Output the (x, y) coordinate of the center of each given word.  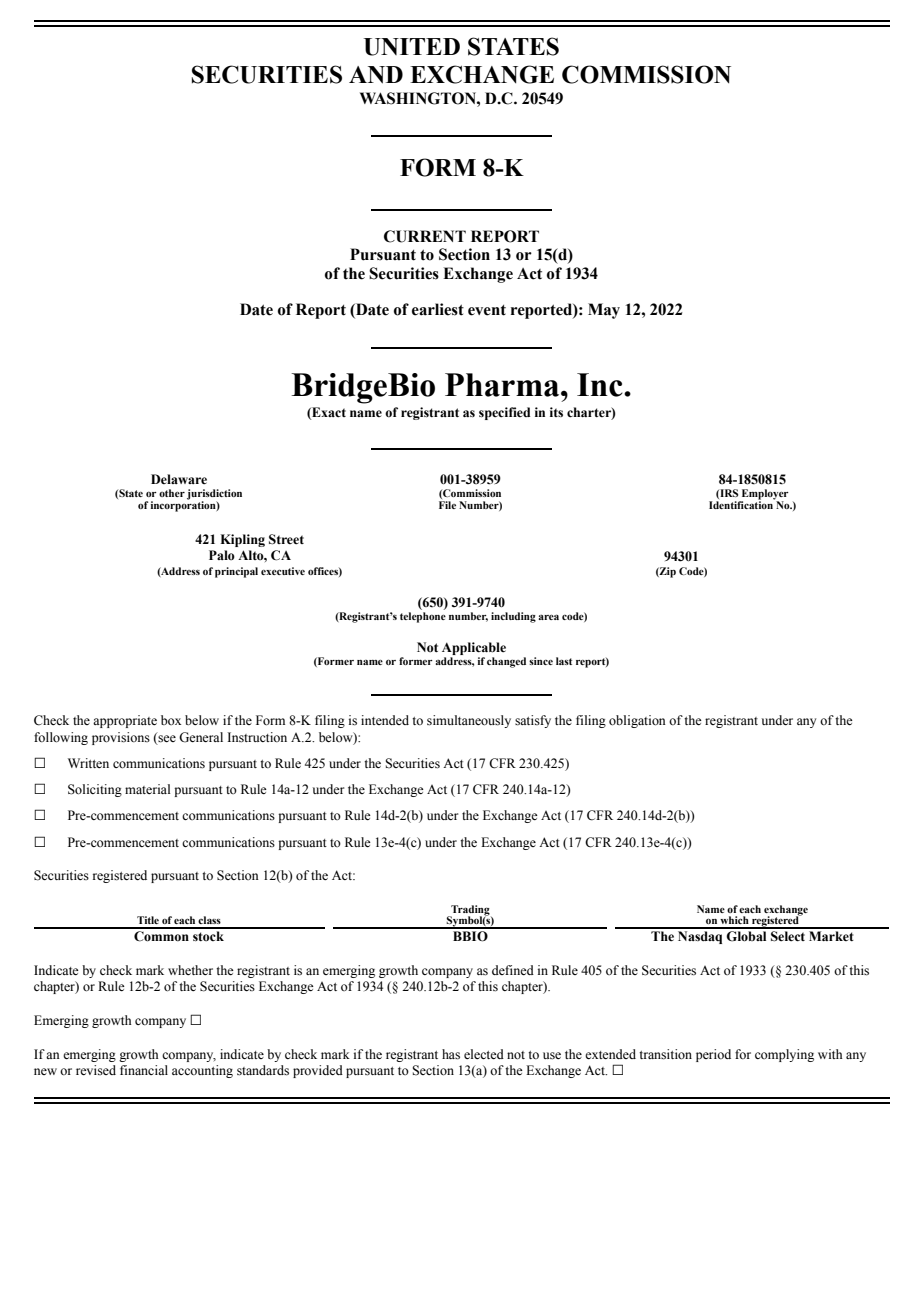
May (604, 311)
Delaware (179, 479)
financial (144, 1070)
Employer (764, 495)
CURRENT (425, 236)
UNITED (412, 47)
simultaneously (469, 721)
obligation (637, 721)
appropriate (125, 721)
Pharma (503, 385)
